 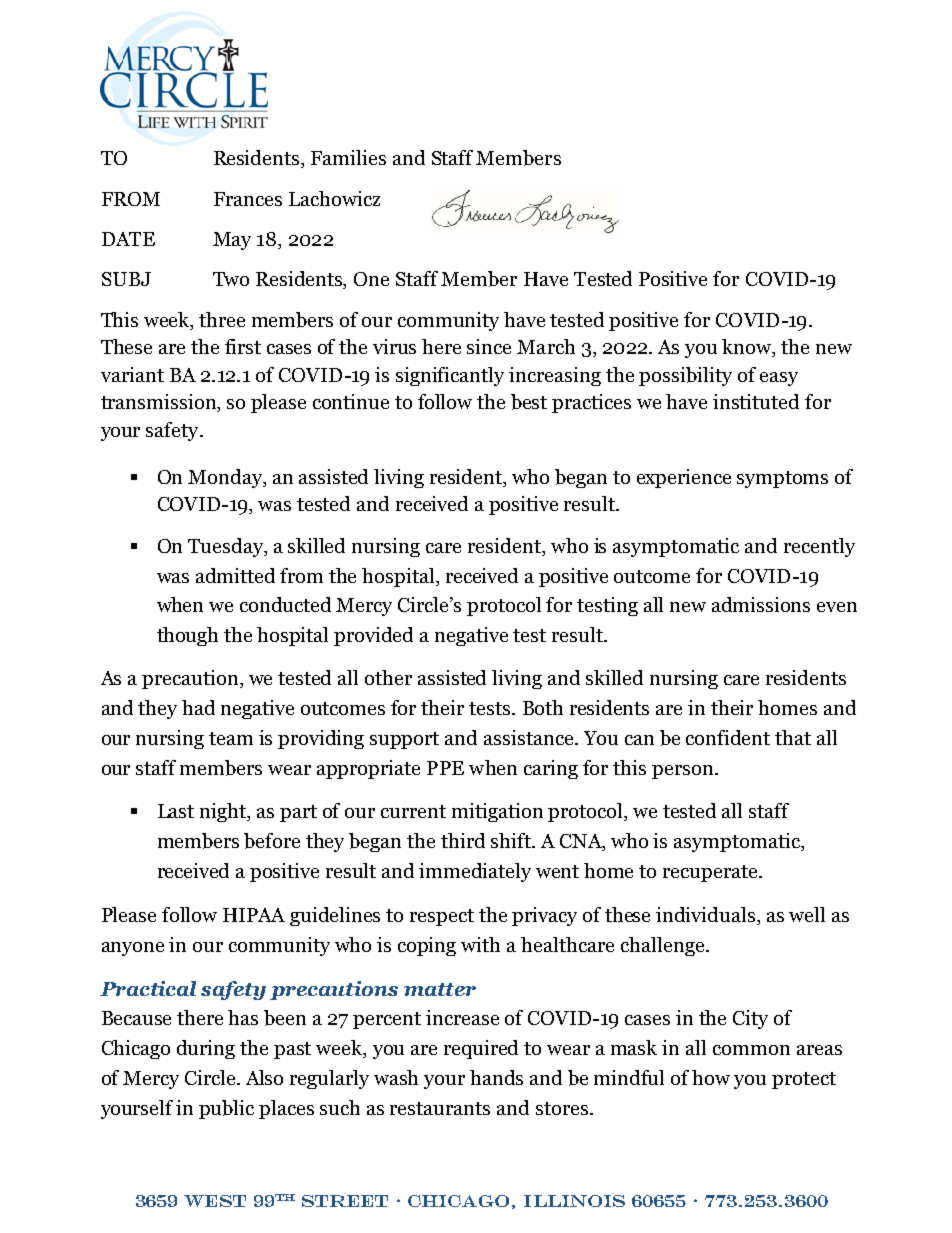 I want to click on West, so click(x=215, y=1201).
